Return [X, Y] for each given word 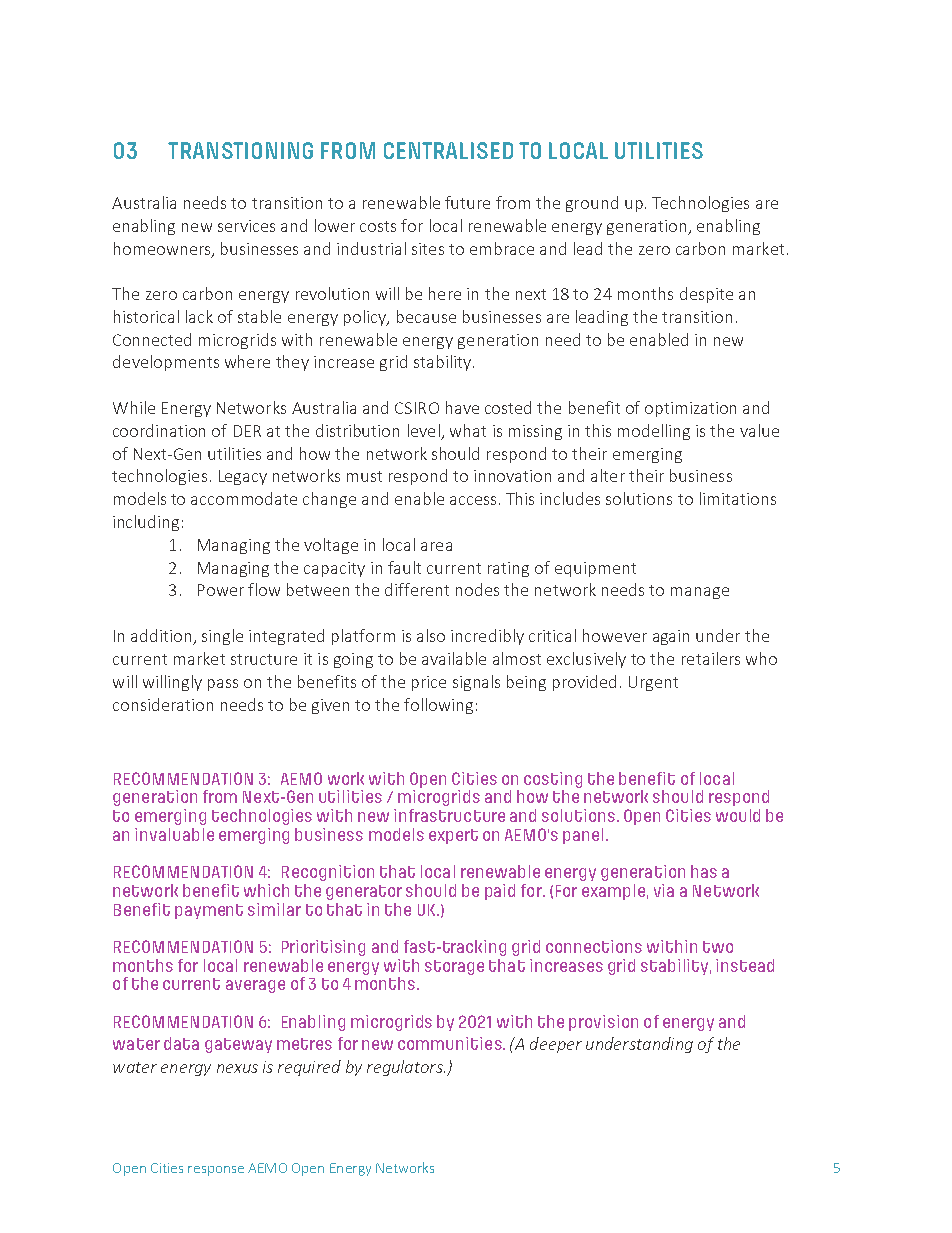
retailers [711, 658]
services [246, 226]
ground [592, 204]
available [454, 658]
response [216, 1171]
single [222, 637]
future [467, 202]
